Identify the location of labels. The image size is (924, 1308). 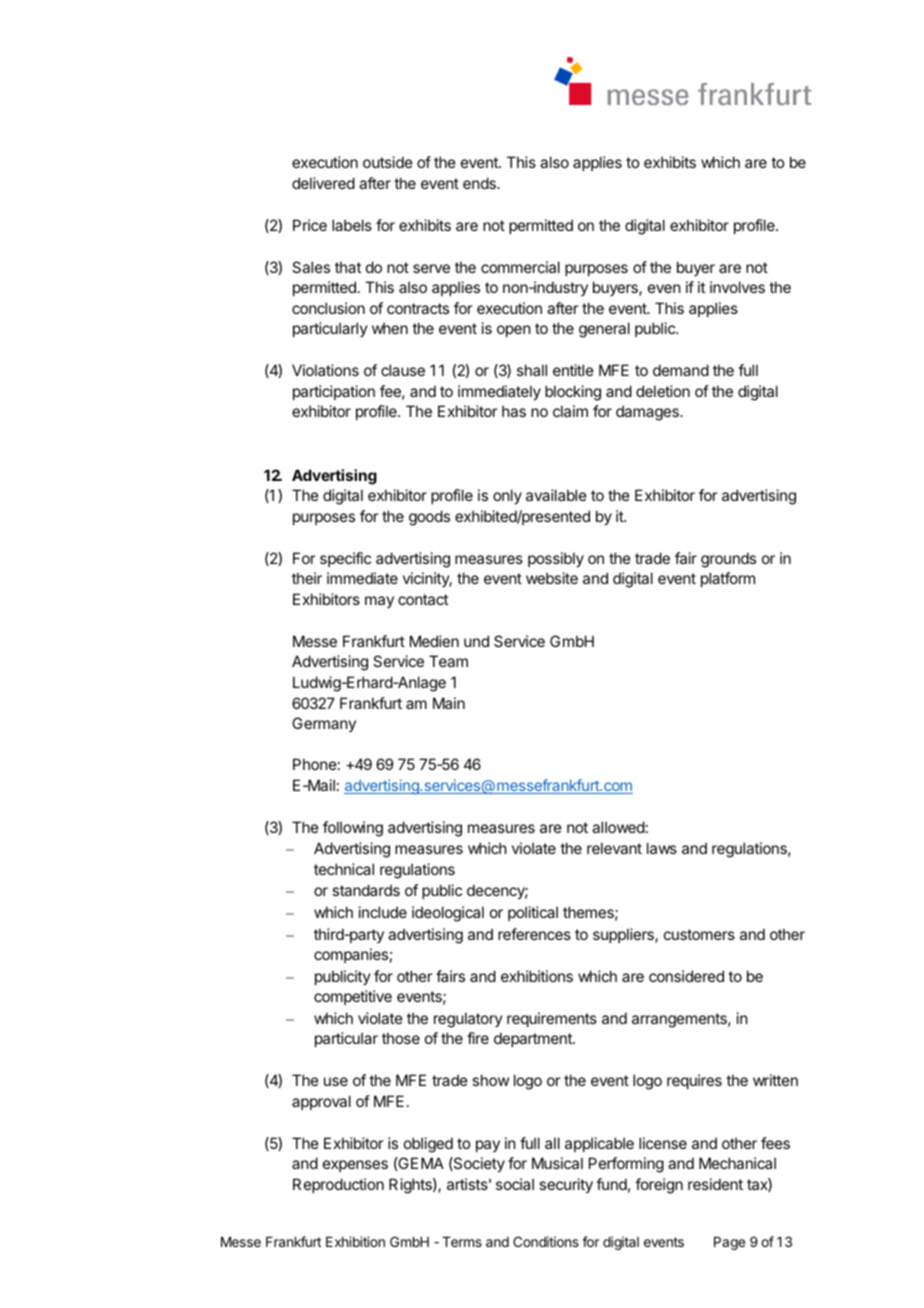
(352, 225).
